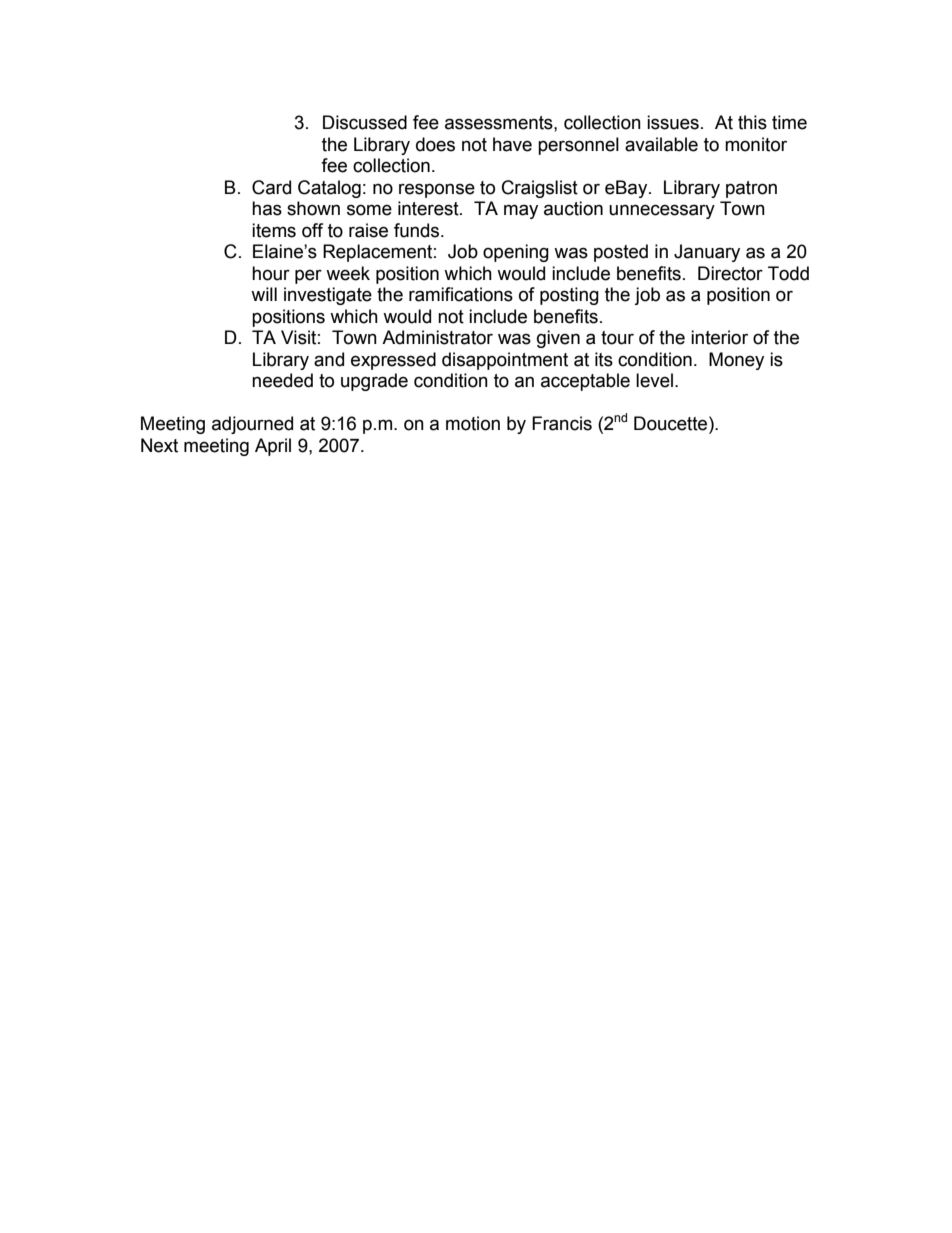 The width and height of the screenshot is (952, 1233). Describe the element at coordinates (329, 359) in the screenshot. I see `and` at that location.
